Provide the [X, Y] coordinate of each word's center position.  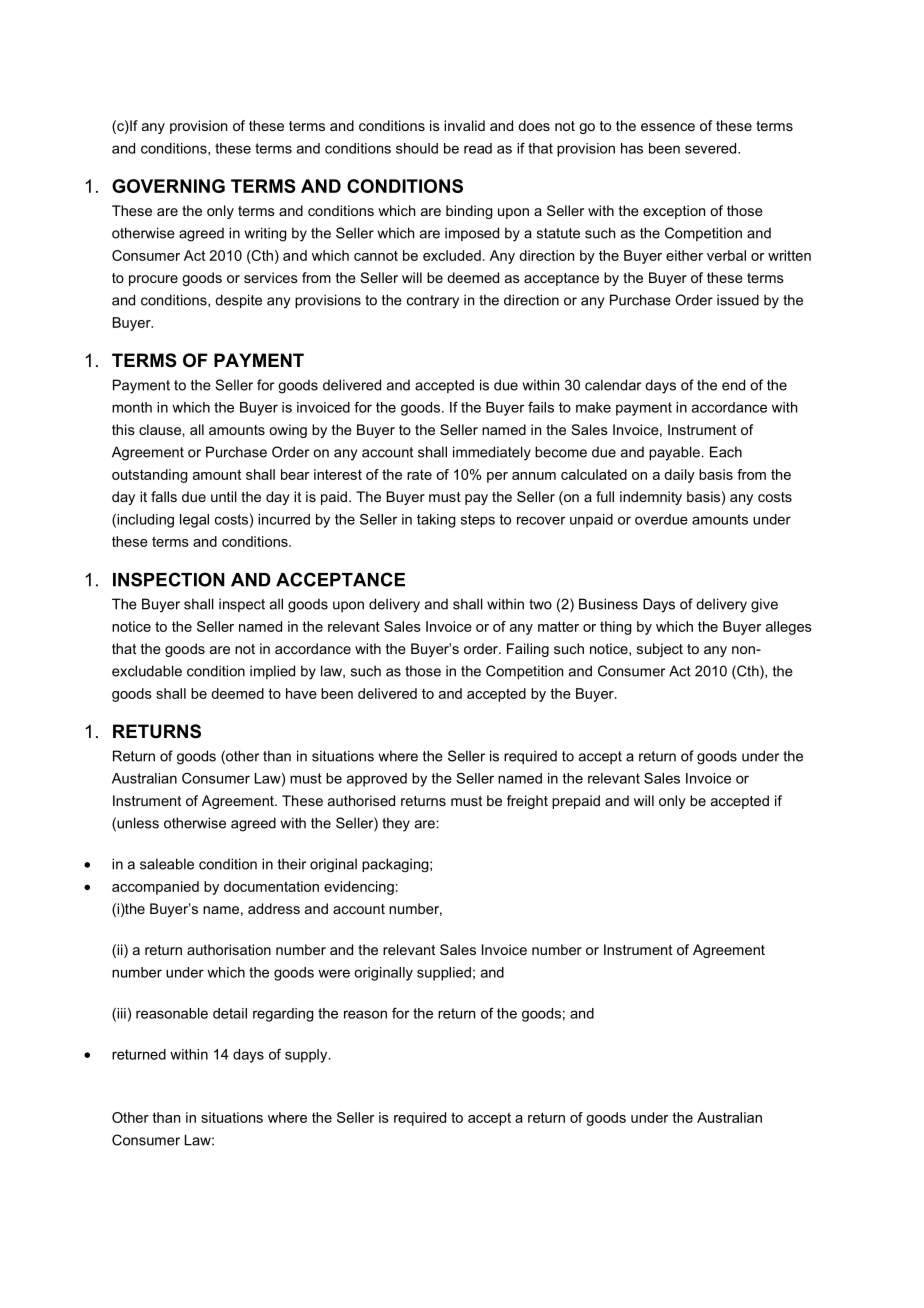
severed [712, 148]
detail [230, 1013]
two [540, 604]
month [132, 407]
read [478, 148]
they [396, 824]
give [764, 605]
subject [660, 650]
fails [541, 407]
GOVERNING [168, 186]
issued [738, 300]
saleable [167, 864]
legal [194, 521]
